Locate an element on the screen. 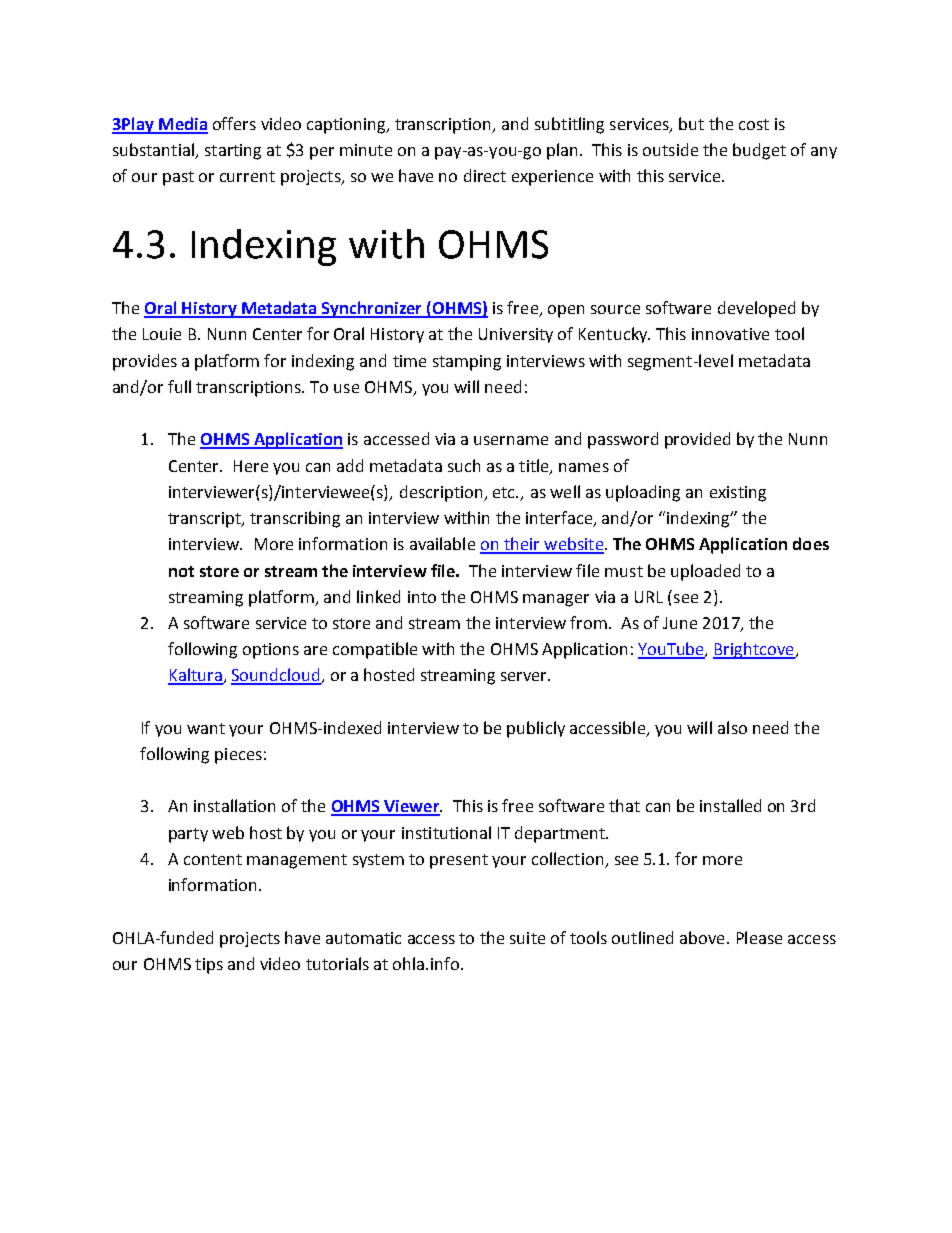  uploaded is located at coordinates (705, 572).
